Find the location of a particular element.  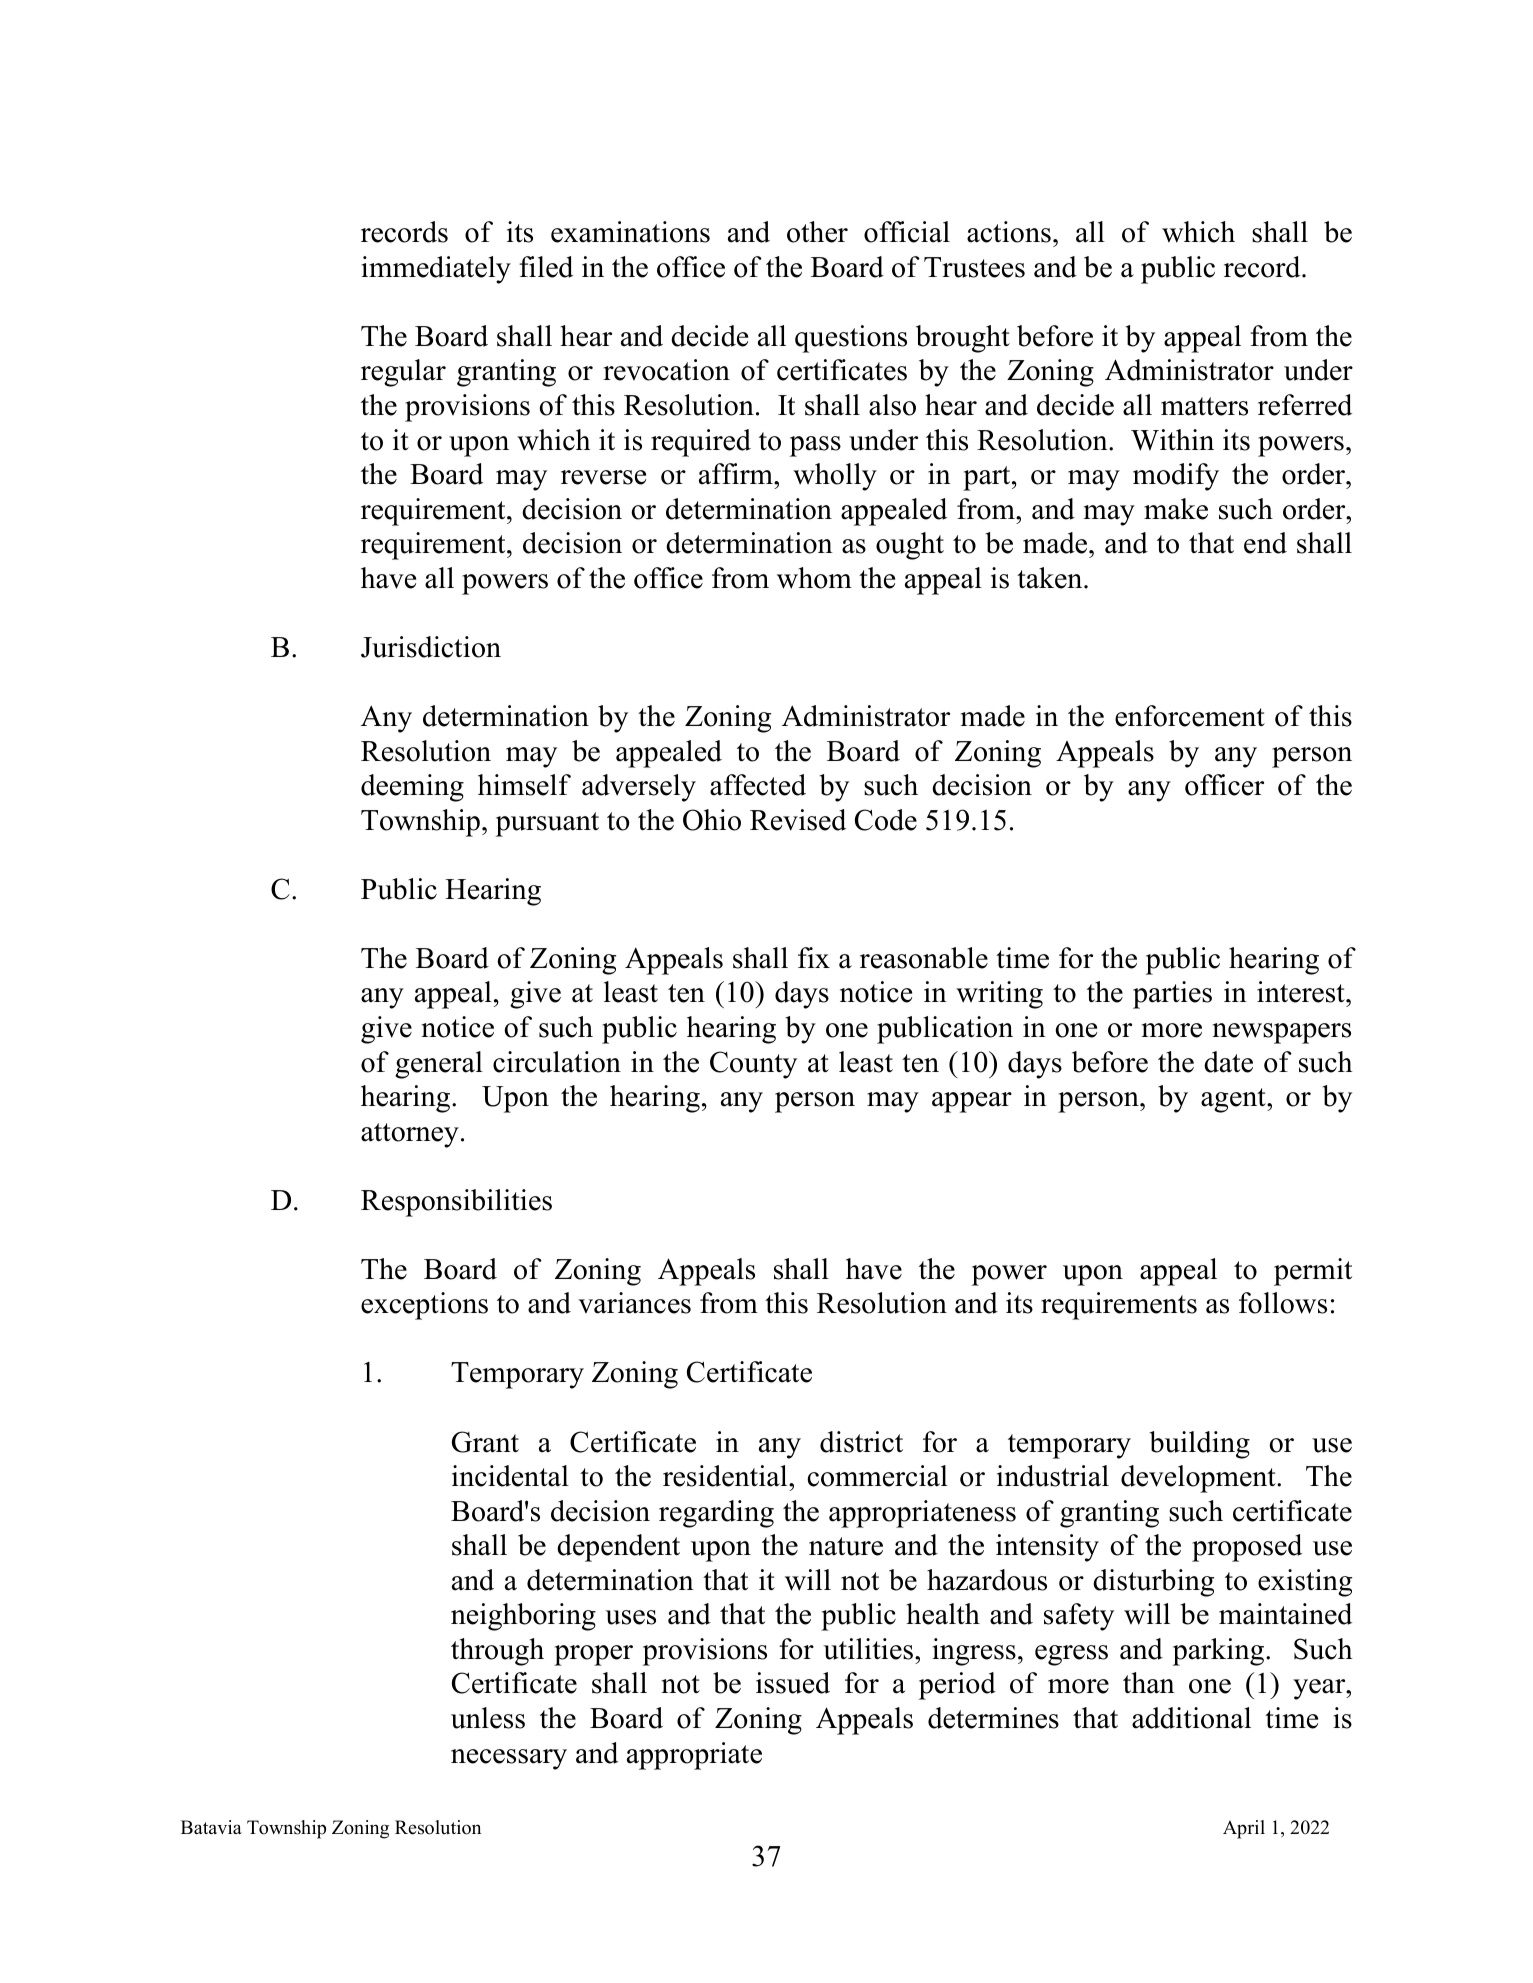

issued is located at coordinates (793, 1683).
